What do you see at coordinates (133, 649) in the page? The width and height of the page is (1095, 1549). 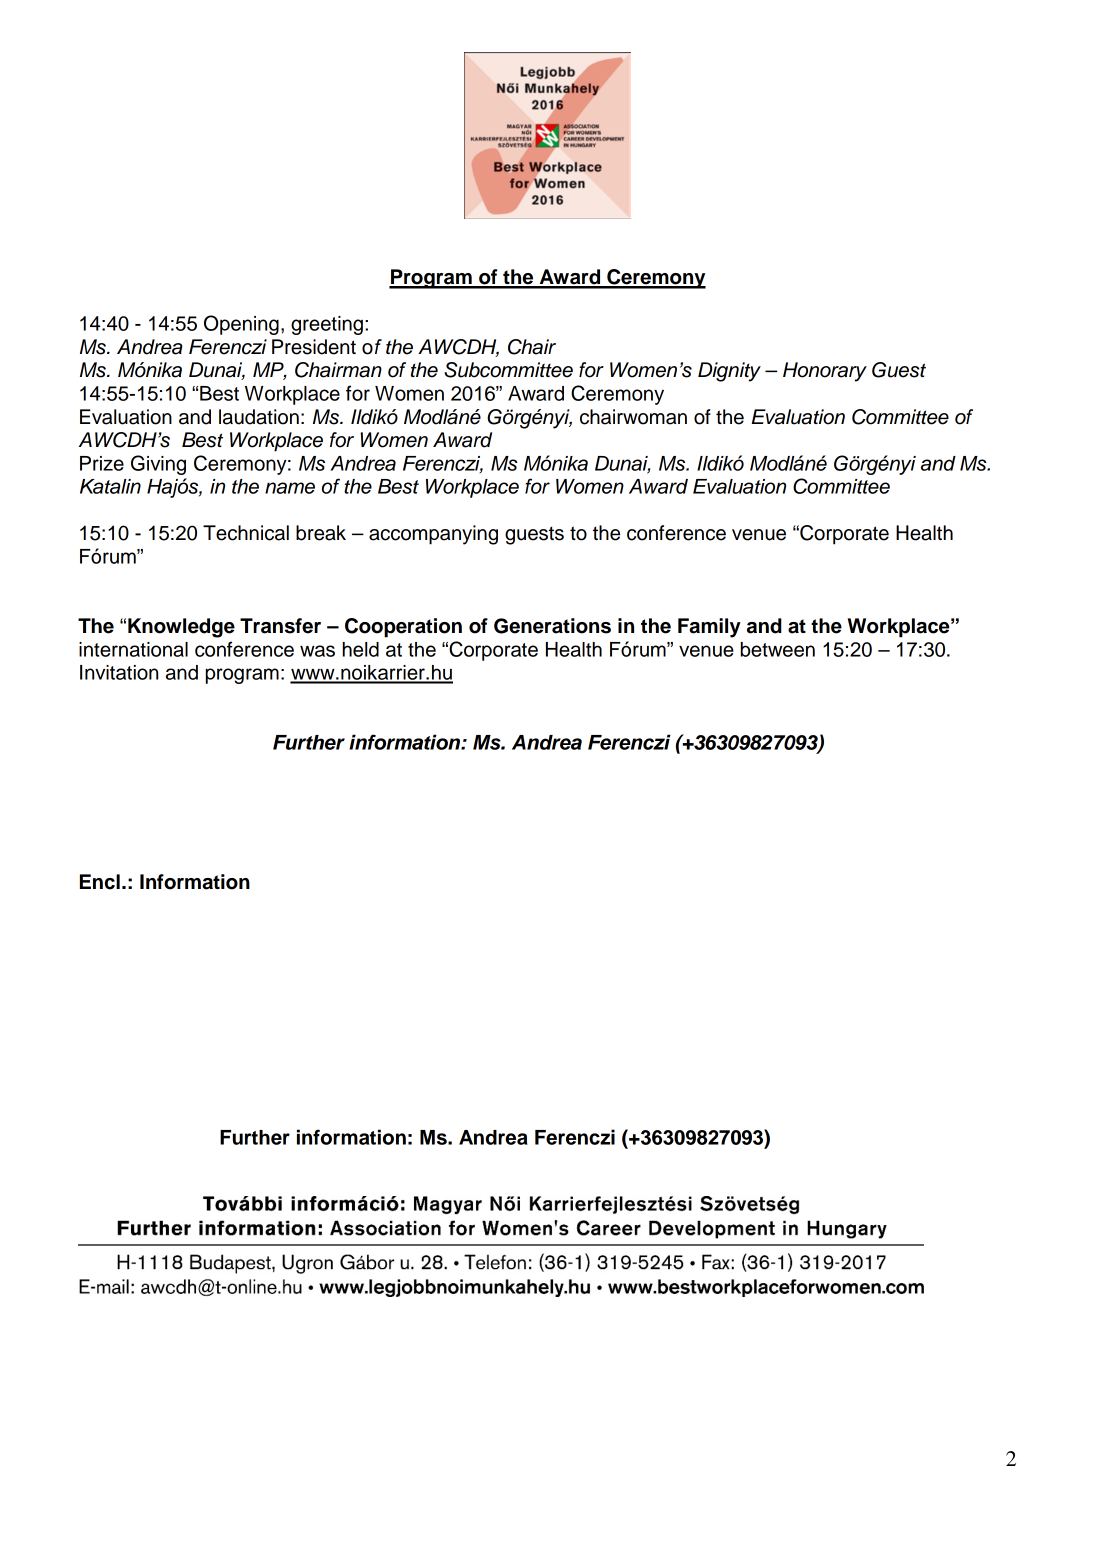 I see `international` at bounding box center [133, 649].
